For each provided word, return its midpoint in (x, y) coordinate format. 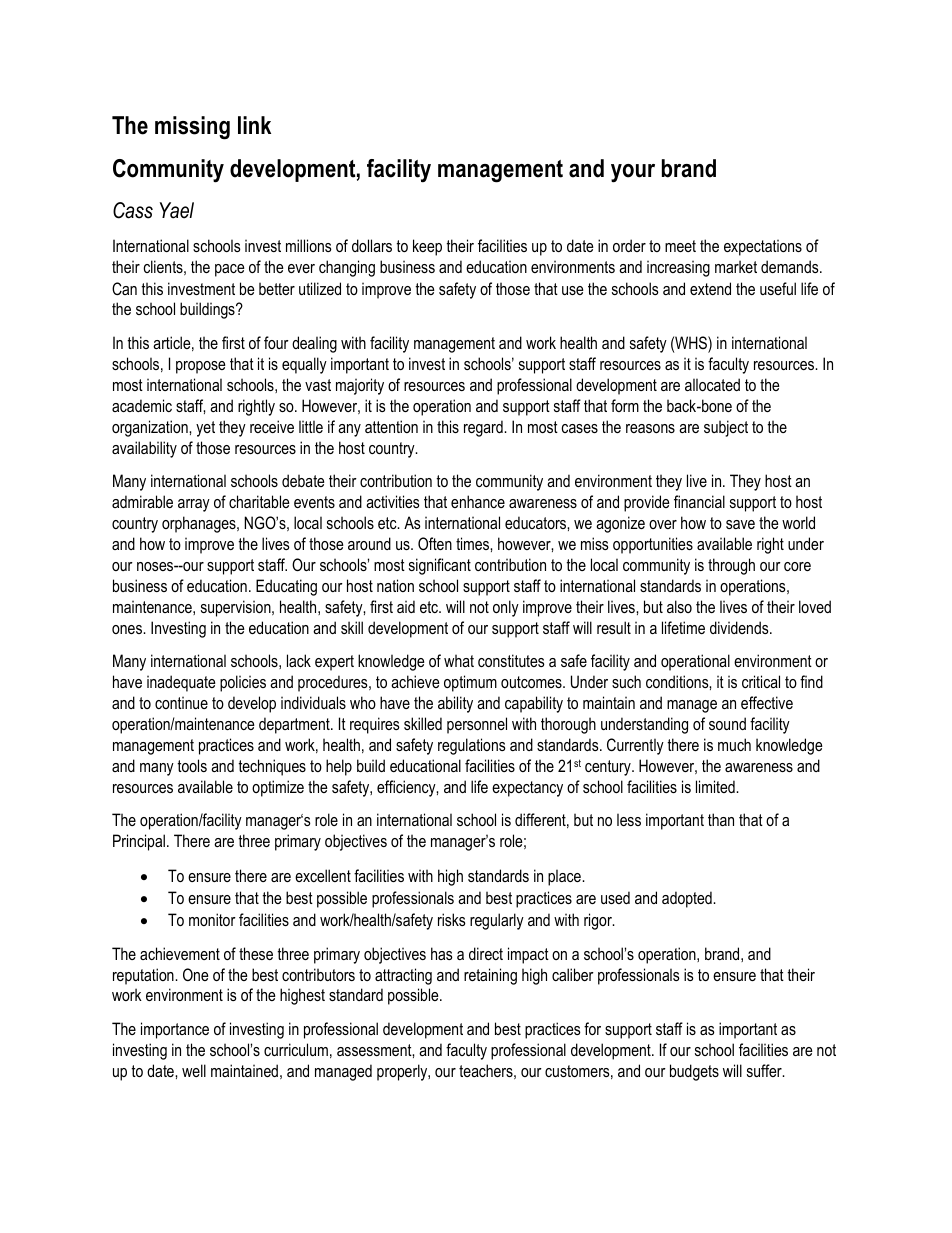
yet (205, 429)
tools (192, 765)
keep (427, 247)
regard (484, 428)
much (734, 744)
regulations (472, 746)
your (633, 173)
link (254, 125)
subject (726, 428)
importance (175, 1030)
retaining (490, 976)
